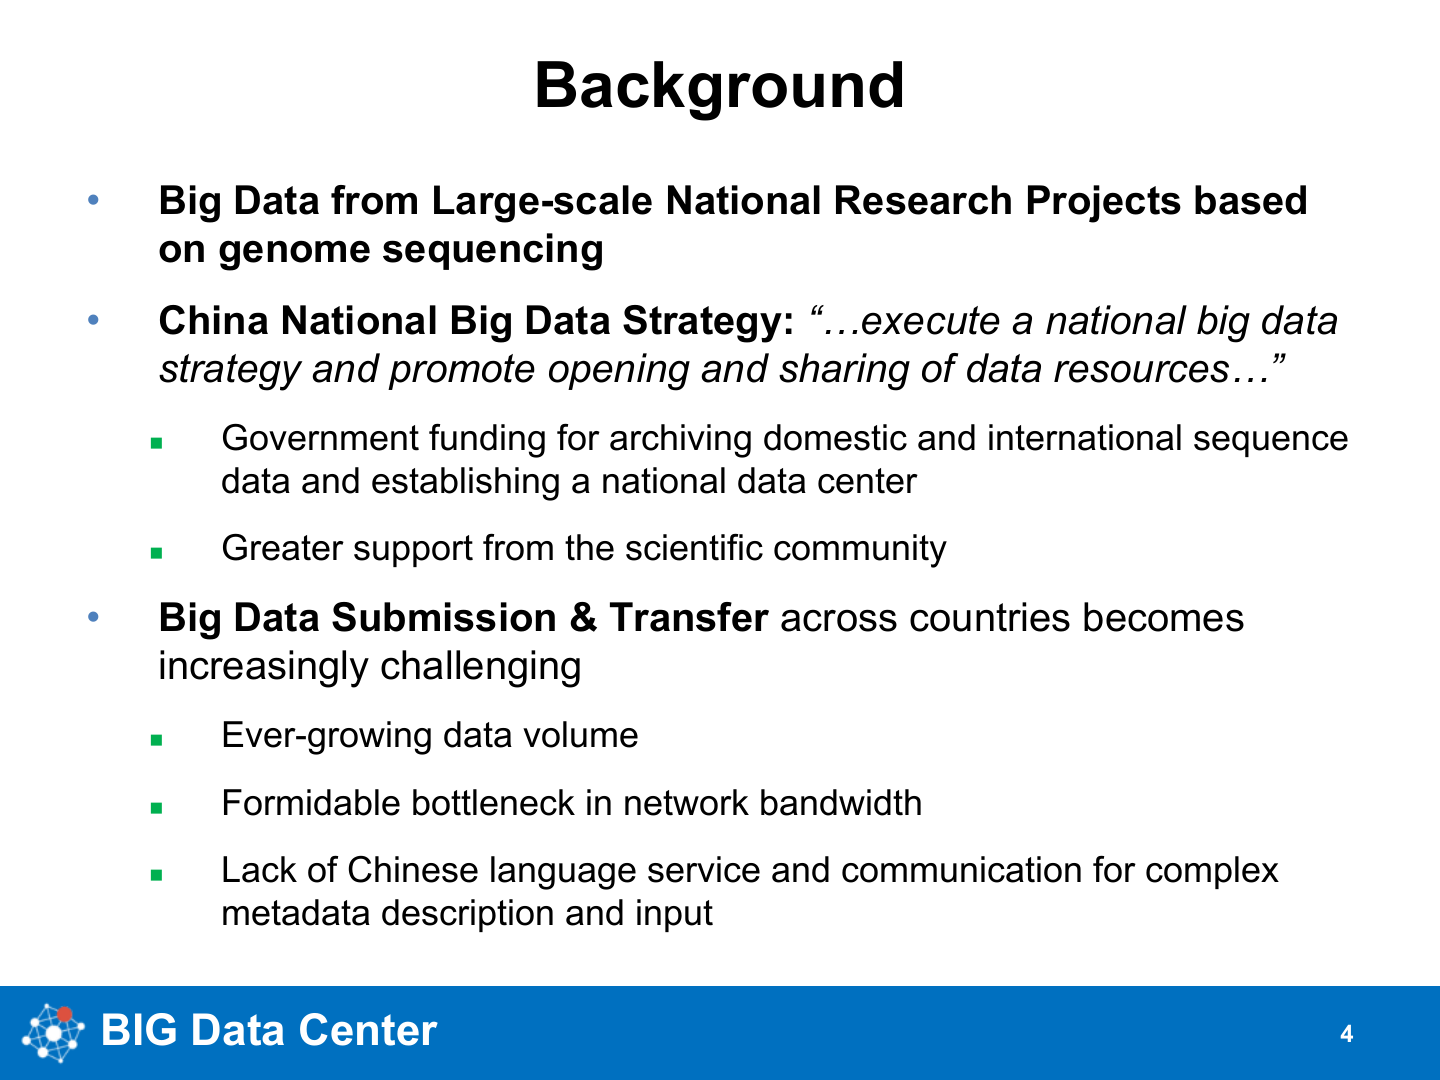 Image resolution: width=1440 pixels, height=1080 pixels. Describe the element at coordinates (1271, 444) in the document. I see `sequence` at that location.
